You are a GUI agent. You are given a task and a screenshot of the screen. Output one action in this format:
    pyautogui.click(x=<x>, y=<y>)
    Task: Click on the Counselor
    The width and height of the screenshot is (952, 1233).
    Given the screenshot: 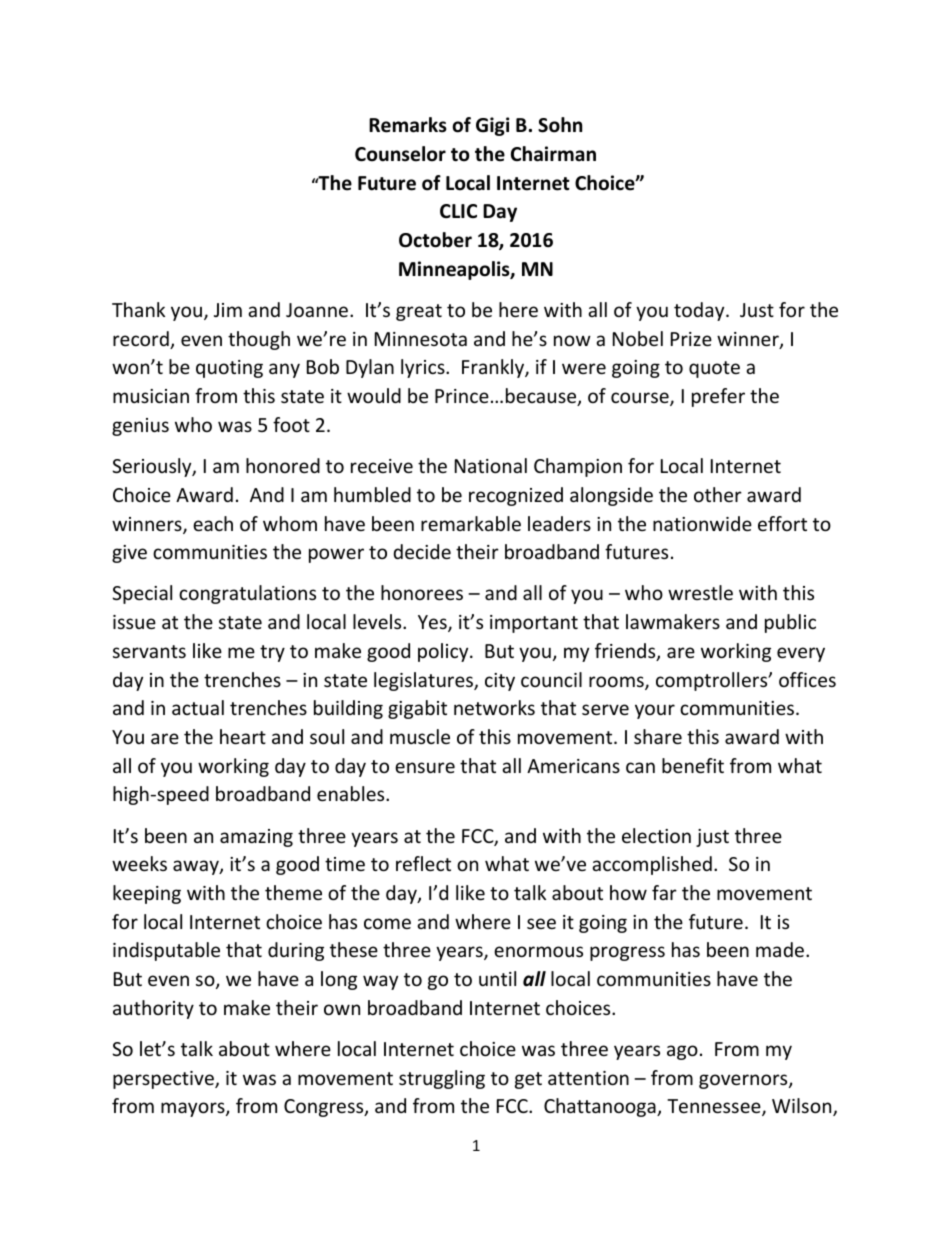 What is the action you would take?
    pyautogui.click(x=400, y=154)
